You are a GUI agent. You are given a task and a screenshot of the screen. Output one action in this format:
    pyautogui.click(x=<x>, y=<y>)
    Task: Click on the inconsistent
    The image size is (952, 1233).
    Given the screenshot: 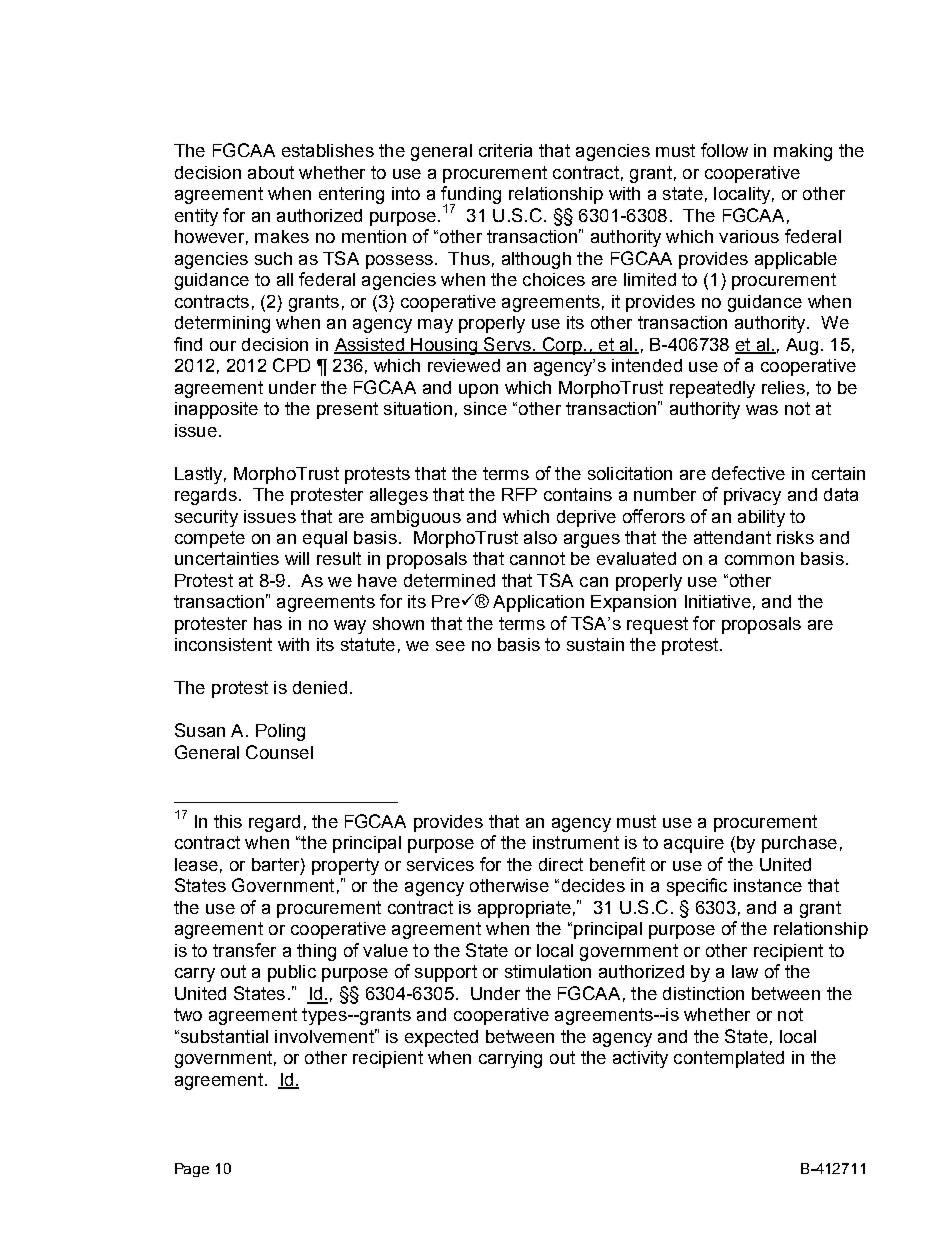 What is the action you would take?
    pyautogui.click(x=223, y=644)
